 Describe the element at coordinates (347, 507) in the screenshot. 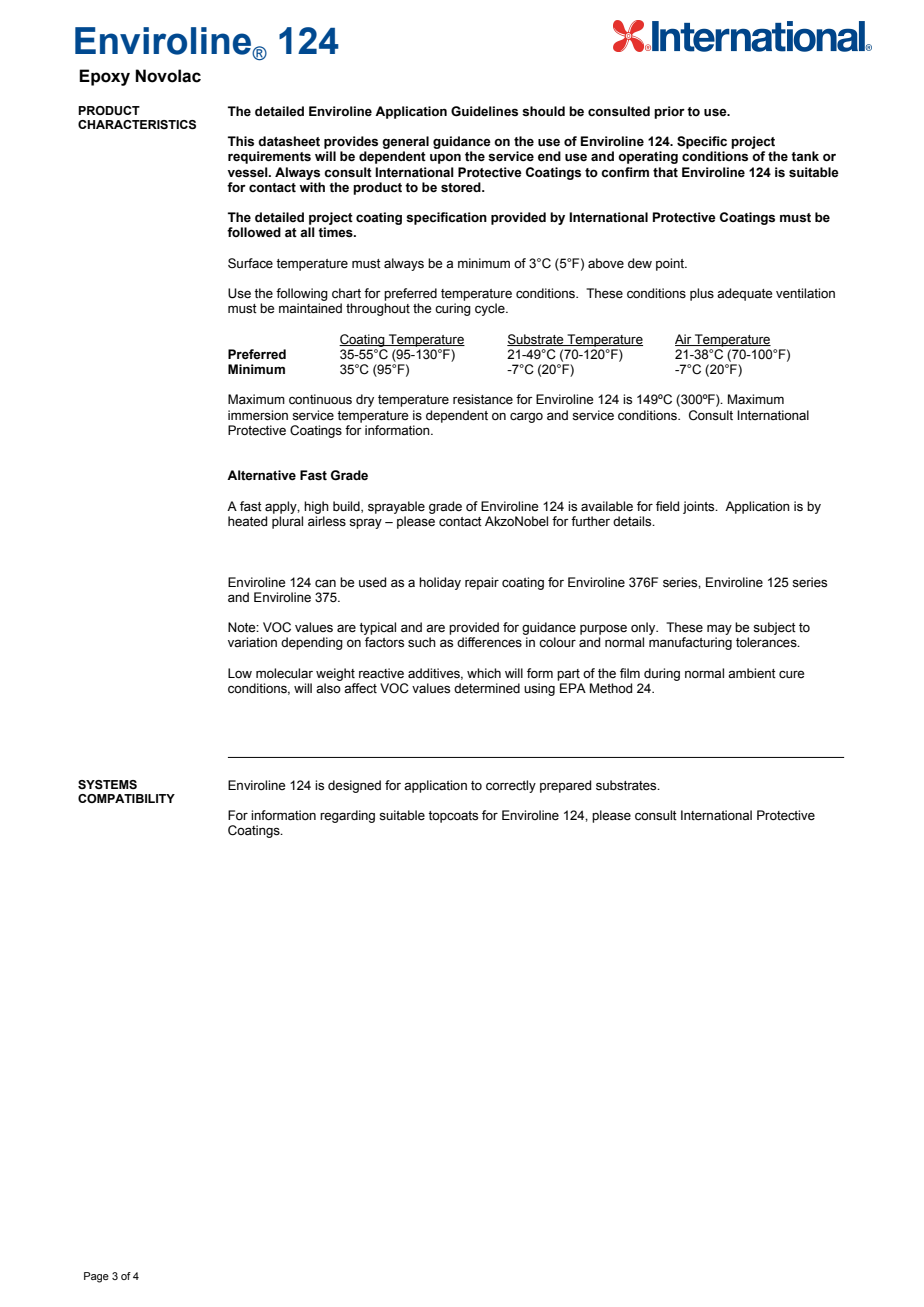

I see `build` at that location.
